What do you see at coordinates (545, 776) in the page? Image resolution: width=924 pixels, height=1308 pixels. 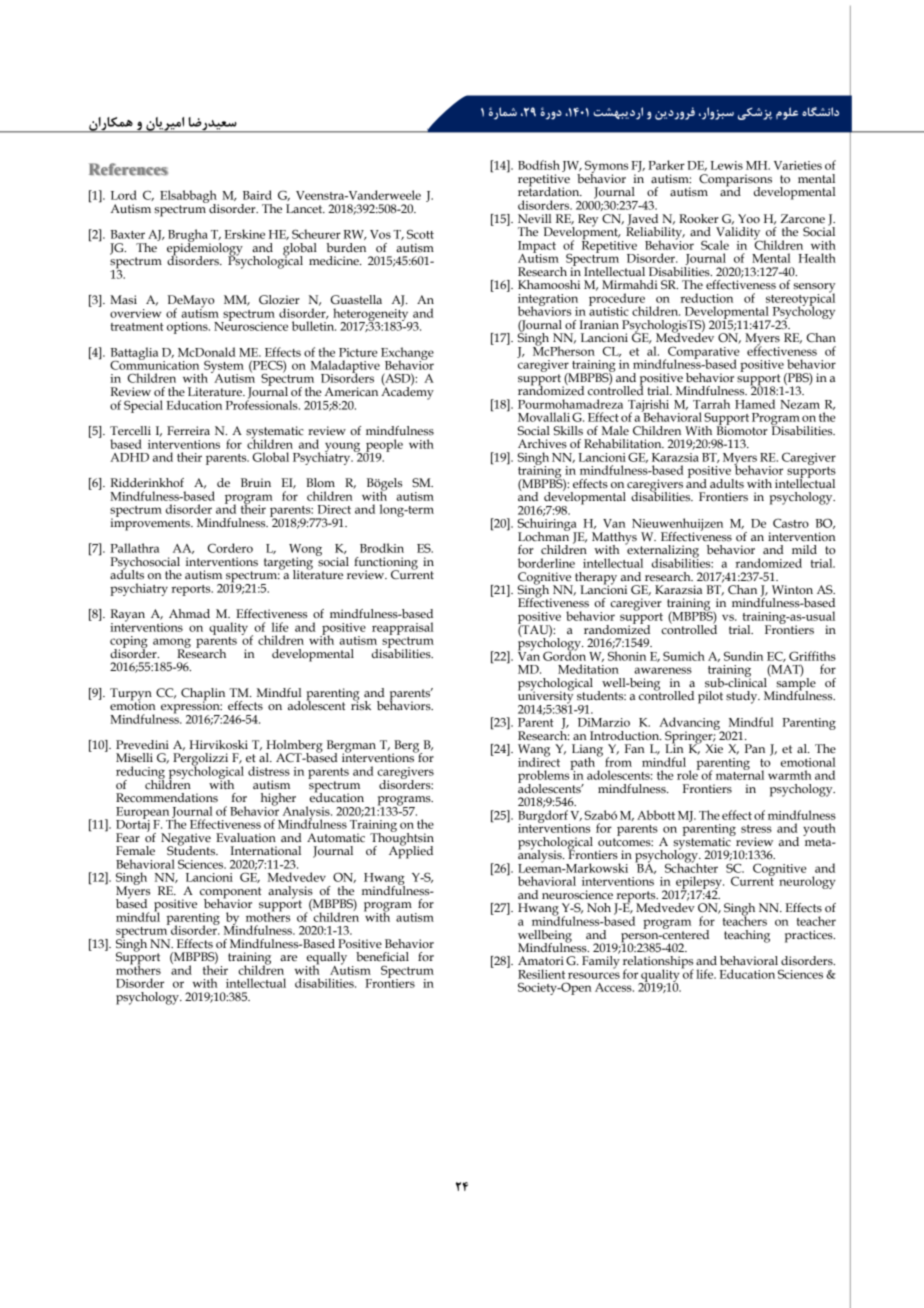 I see `problems` at bounding box center [545, 776].
